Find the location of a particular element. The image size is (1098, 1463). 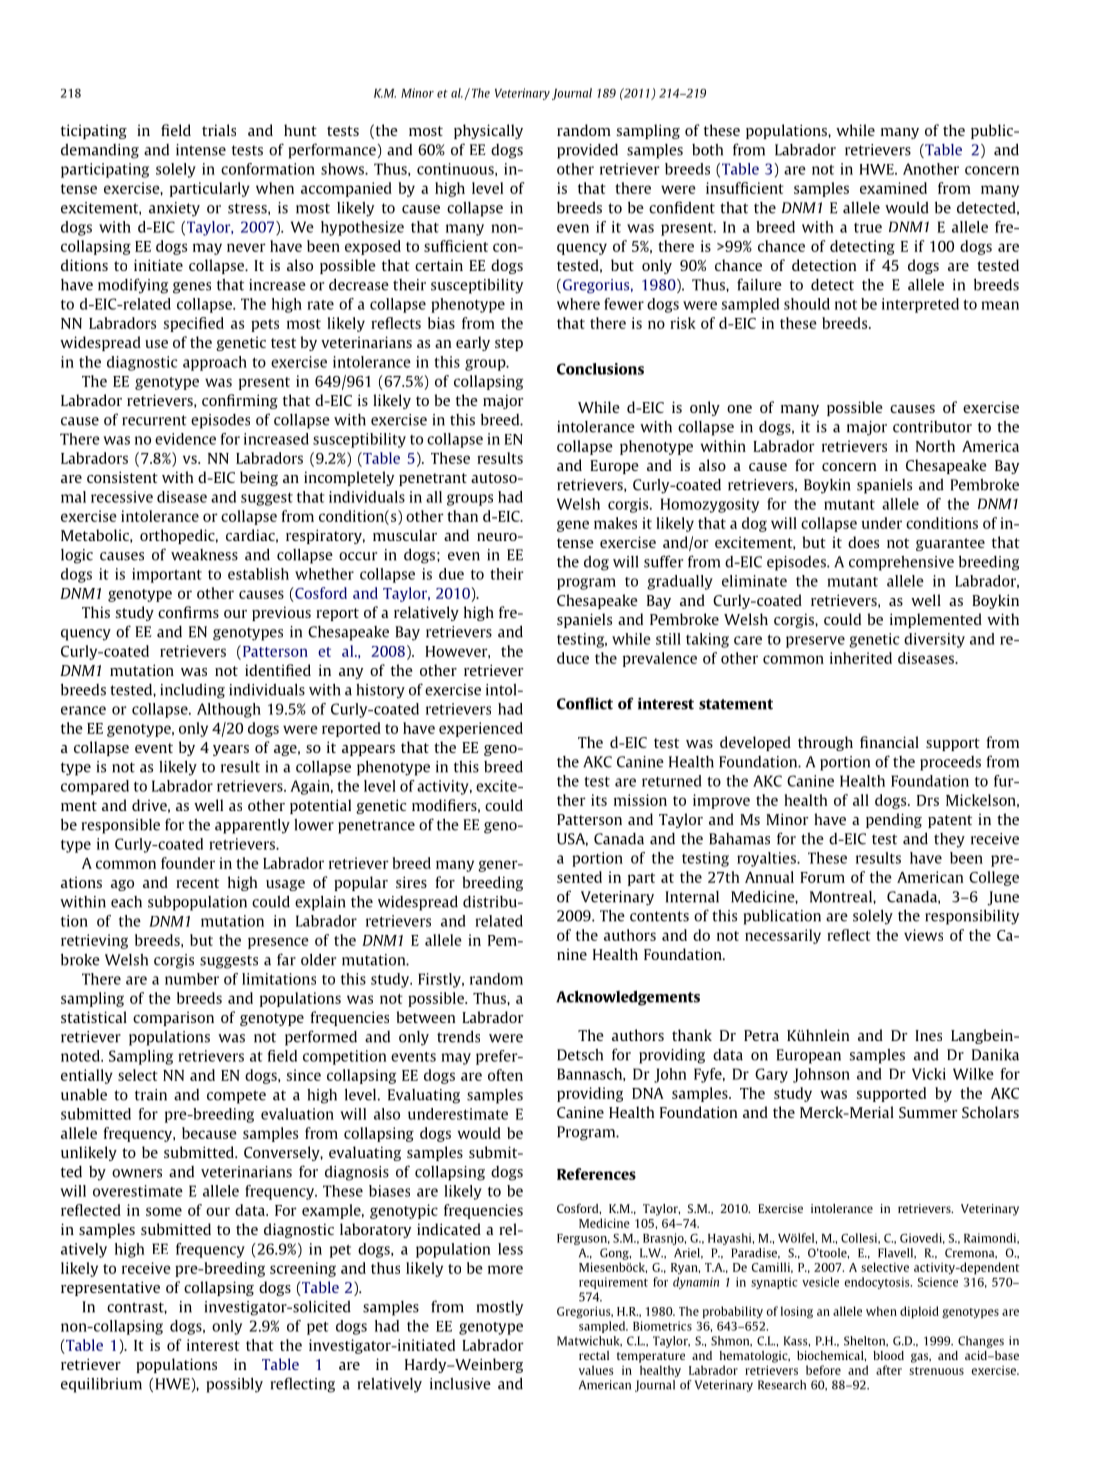

trials is located at coordinates (219, 130).
